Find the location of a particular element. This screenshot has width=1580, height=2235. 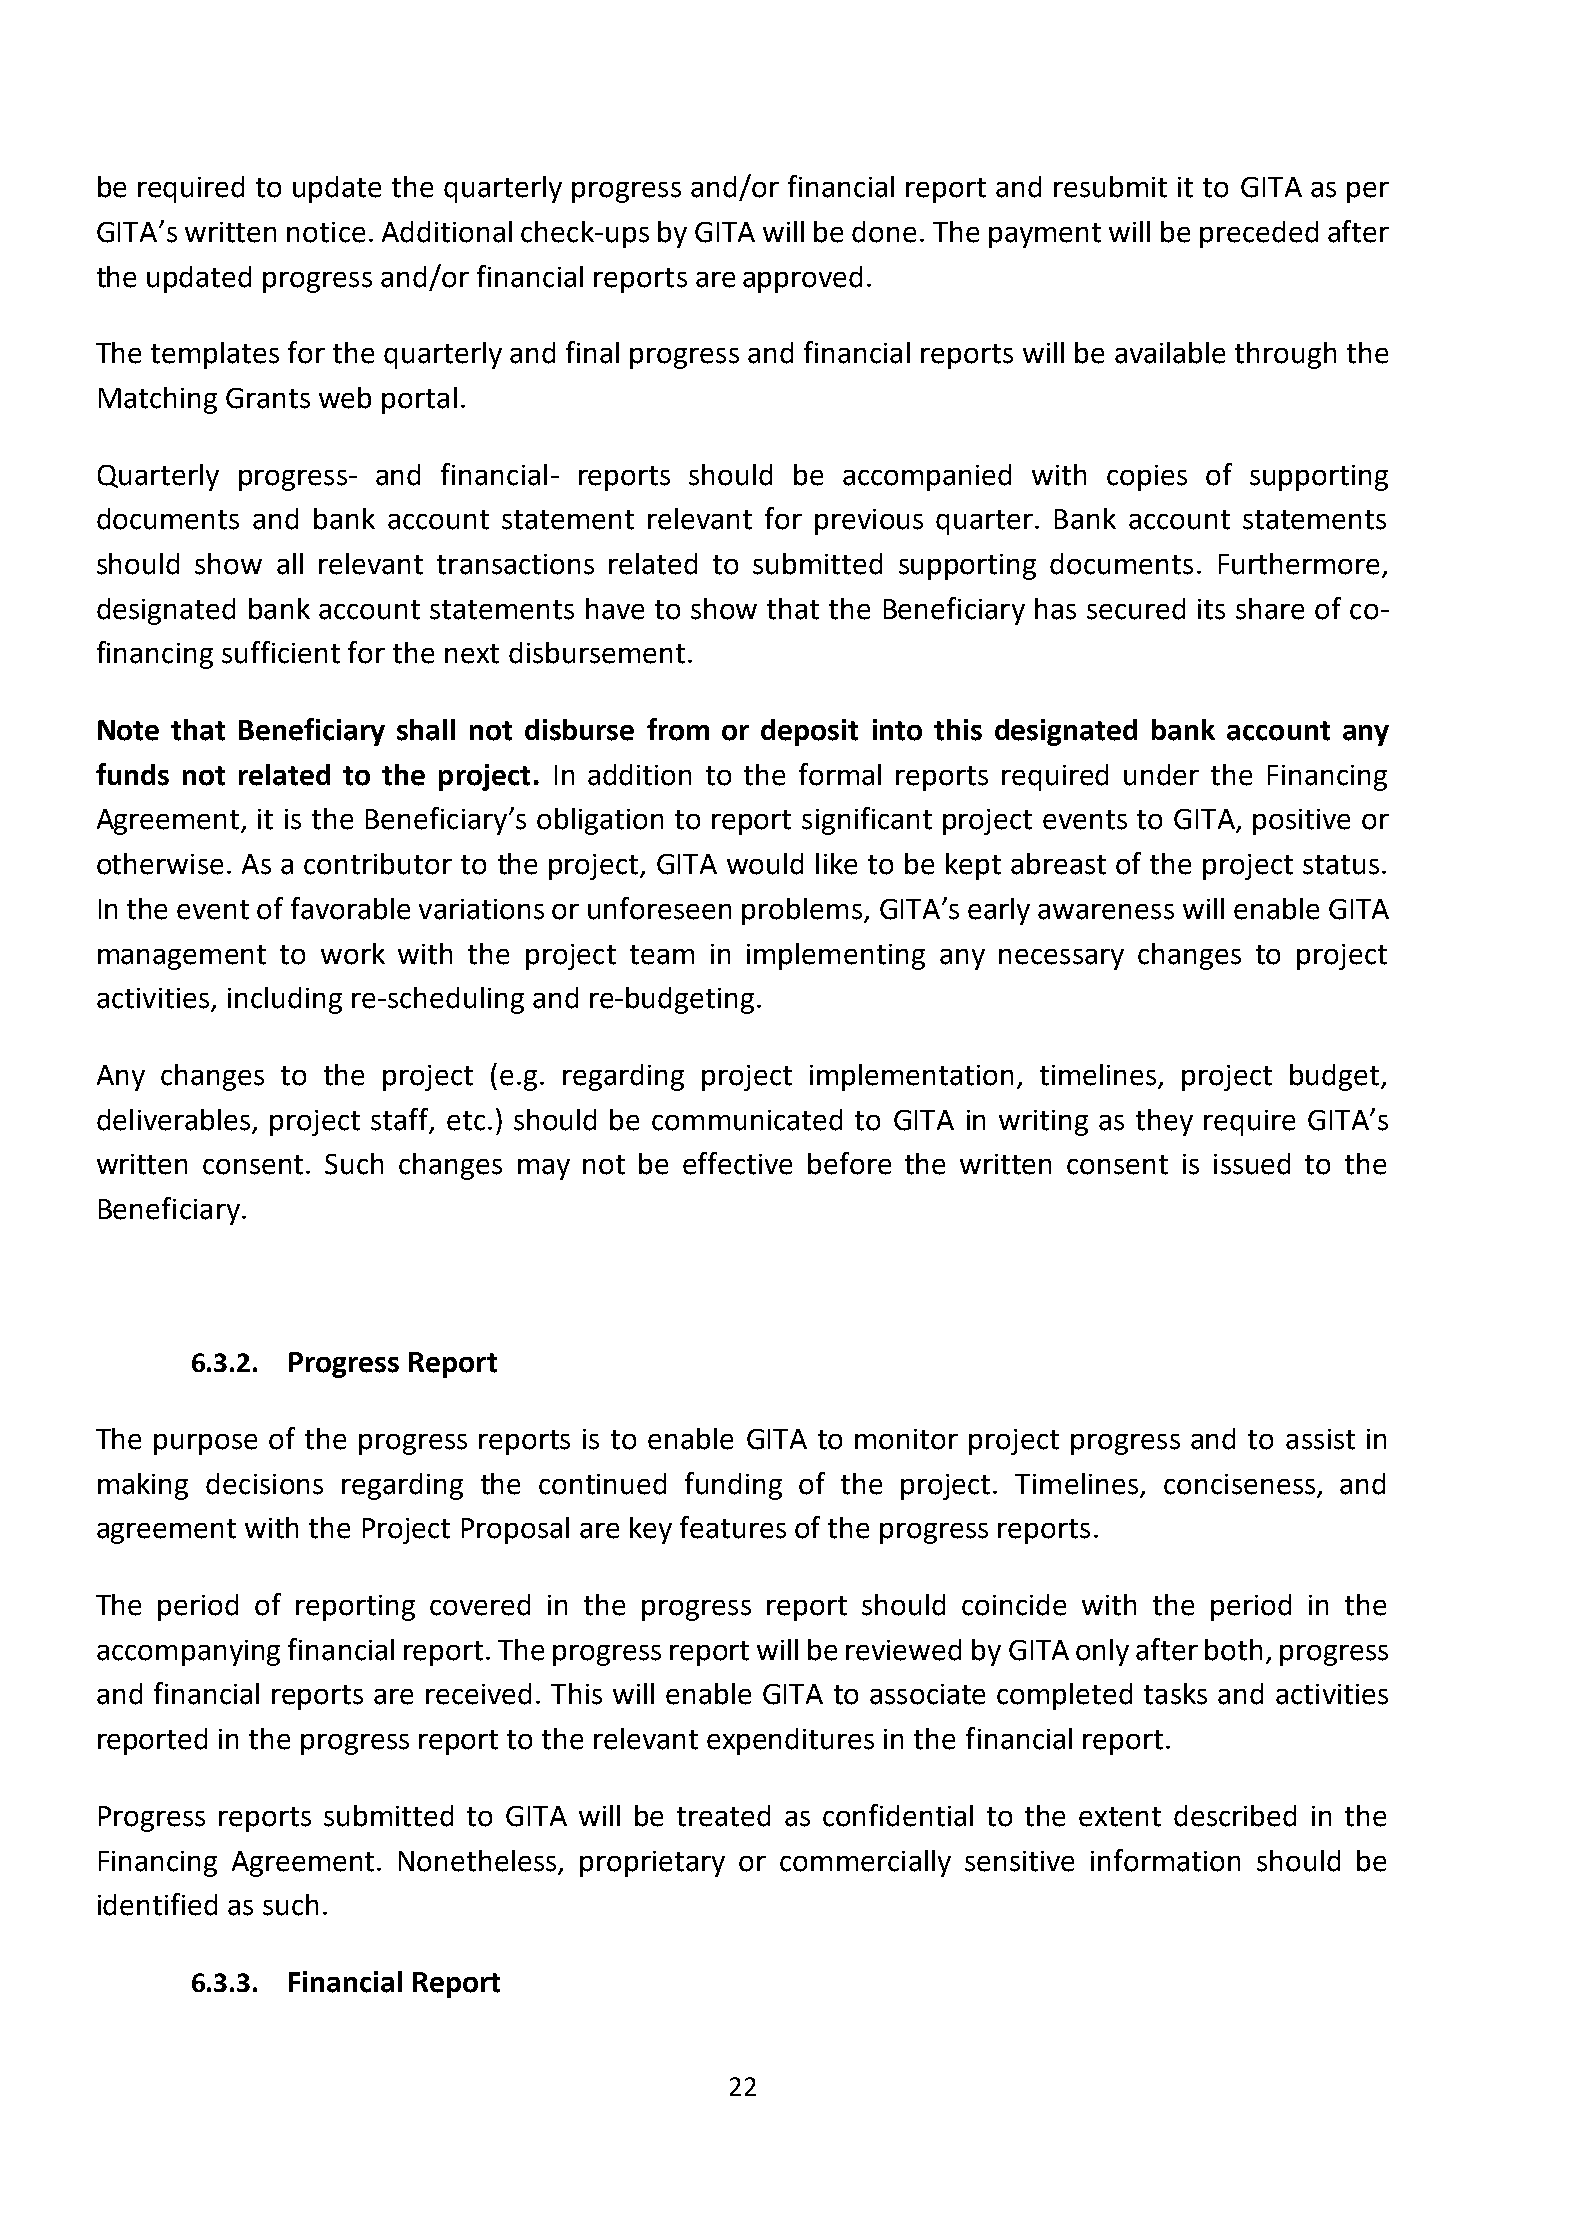

notice is located at coordinates (326, 232).
